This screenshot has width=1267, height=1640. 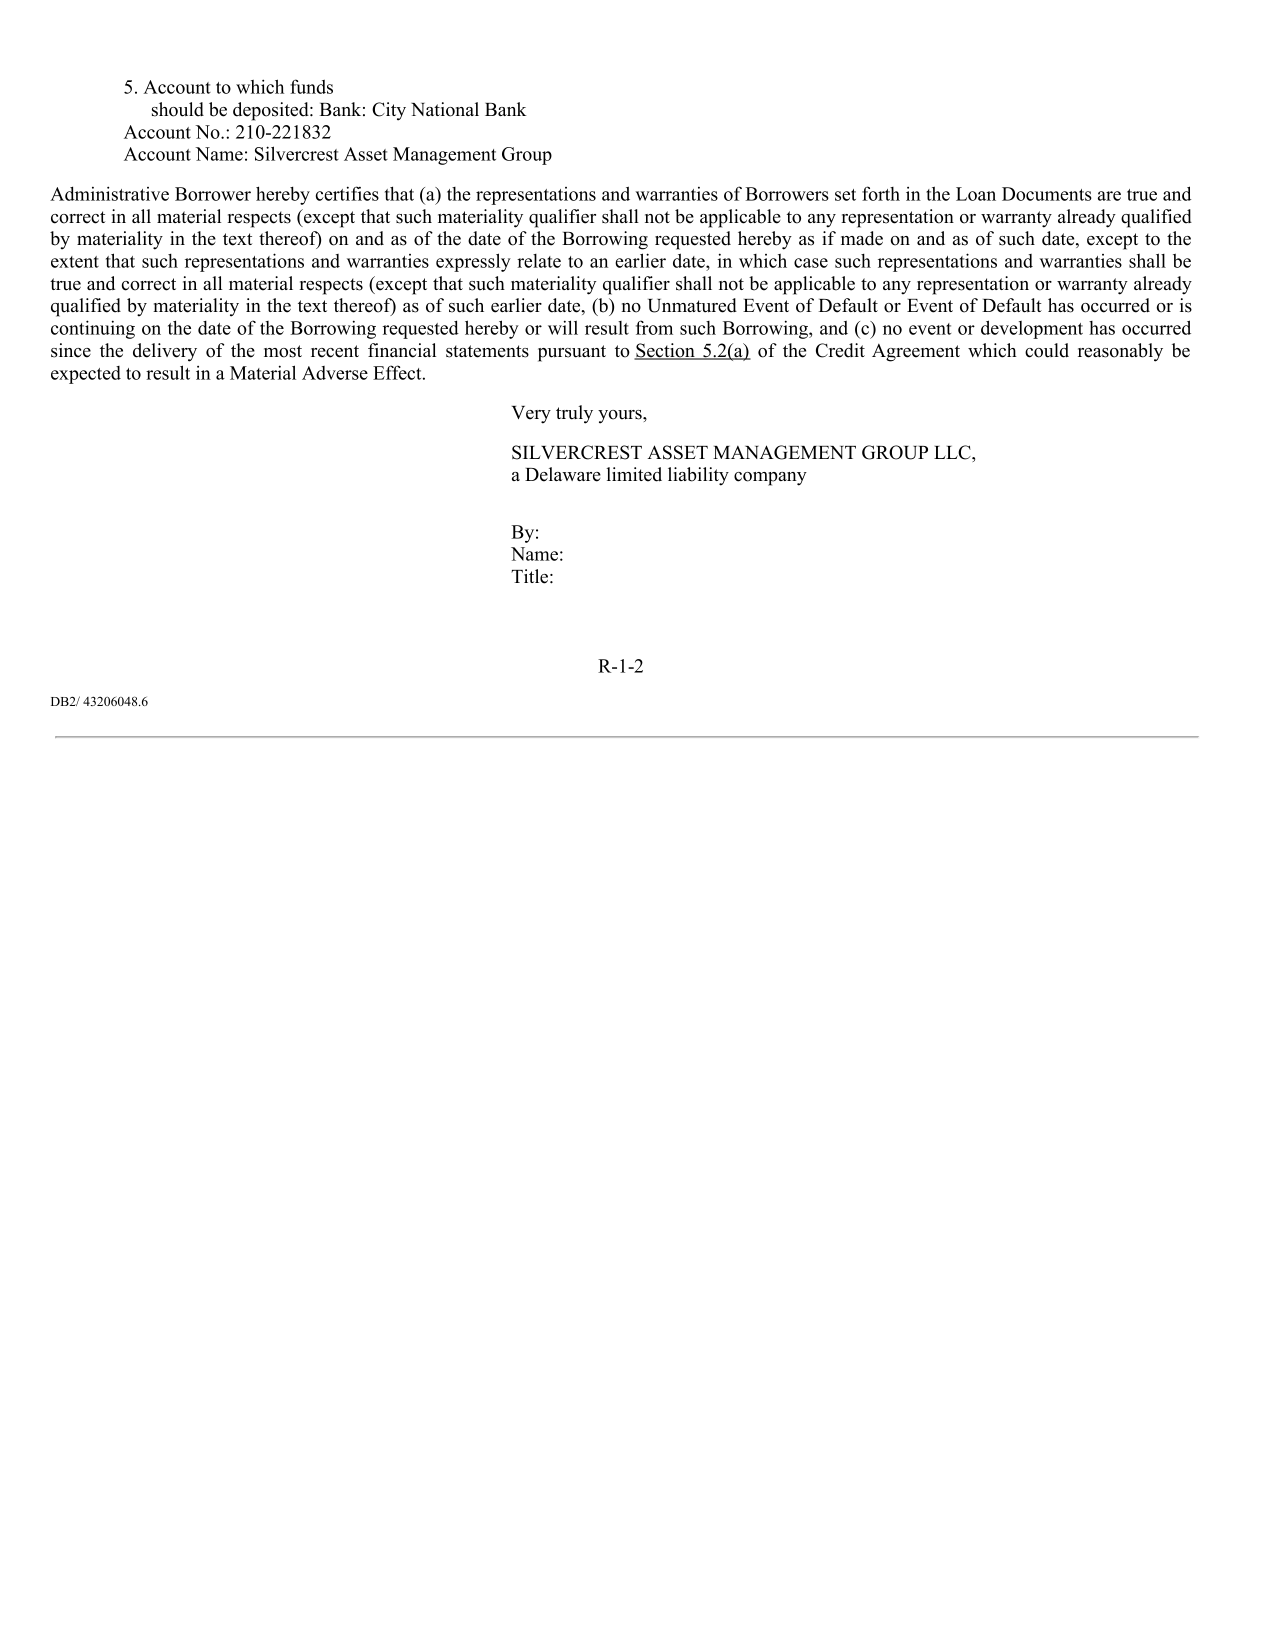 What do you see at coordinates (539, 261) in the screenshot?
I see `relate` at bounding box center [539, 261].
